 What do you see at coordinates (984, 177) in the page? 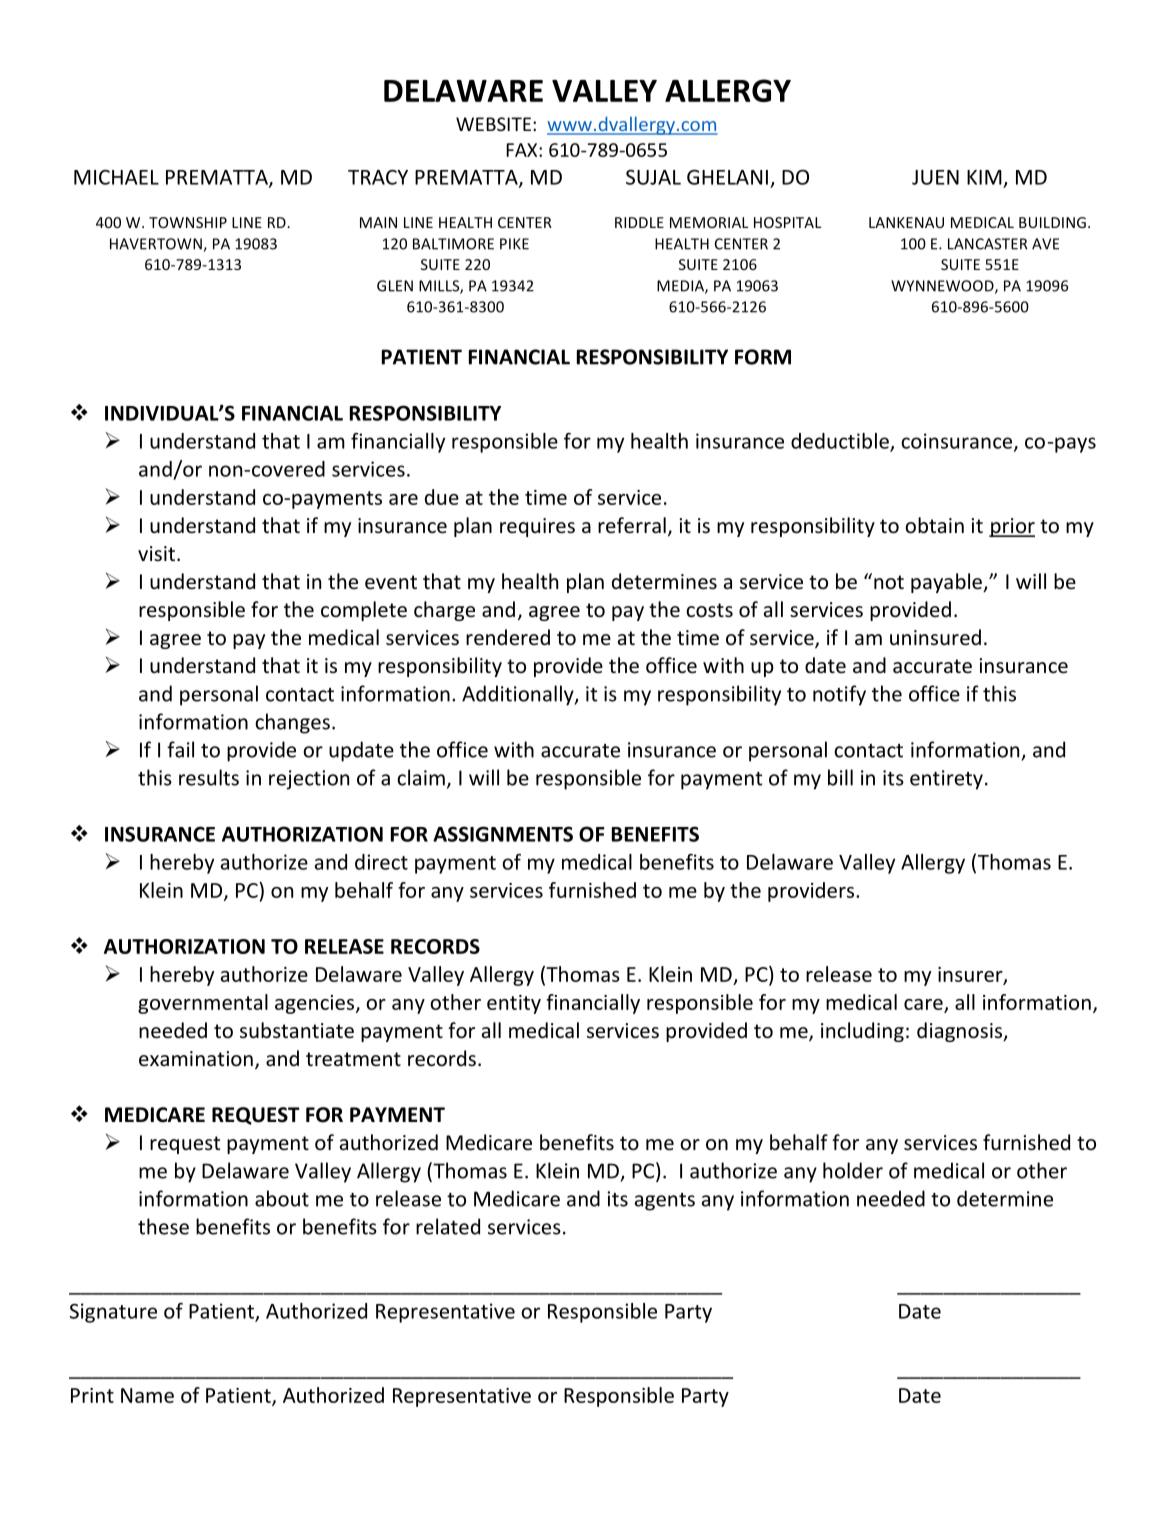
I see `KIM` at bounding box center [984, 177].
